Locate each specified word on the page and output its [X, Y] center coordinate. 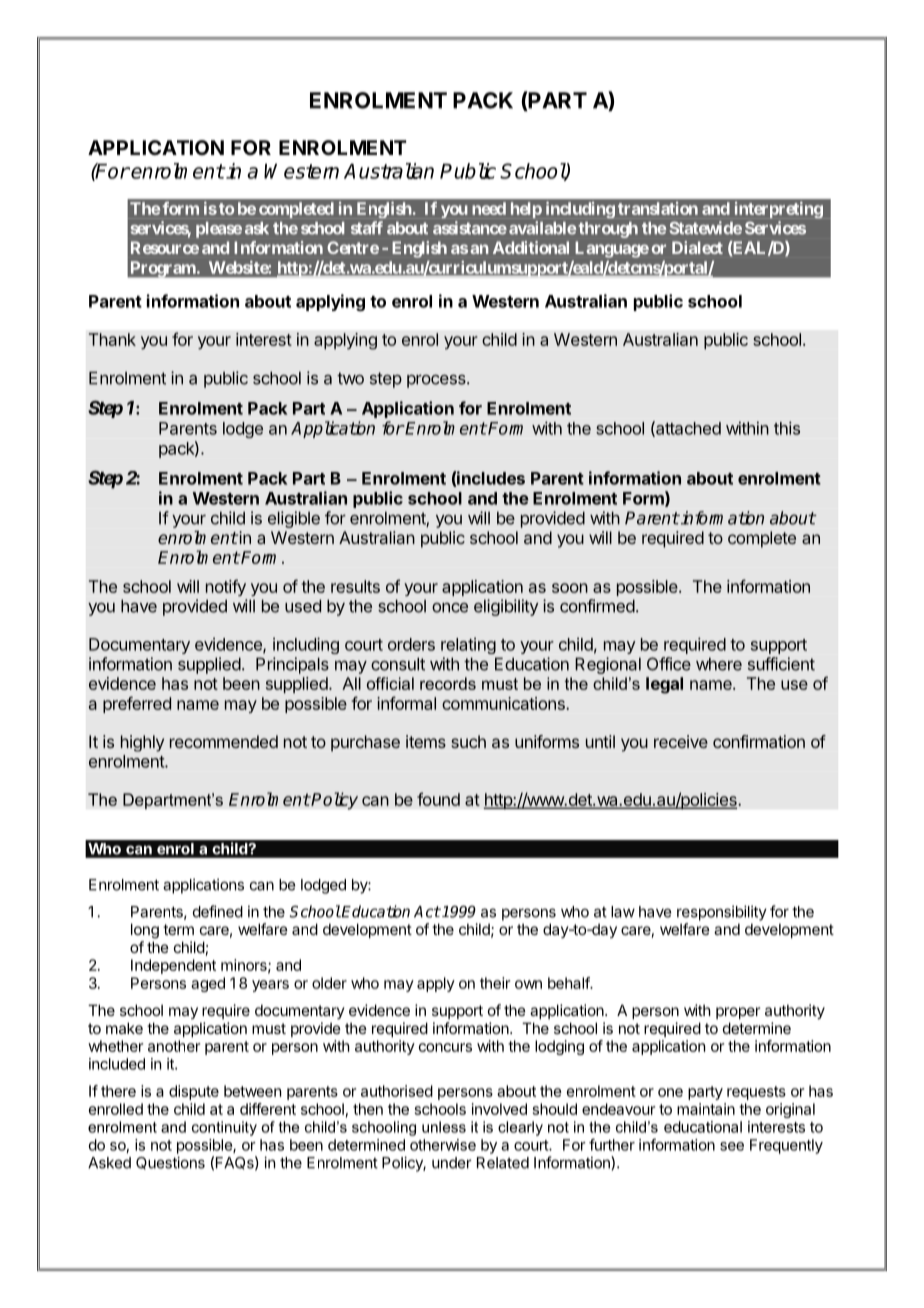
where [719, 664]
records [448, 683]
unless [444, 1127]
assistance [470, 228]
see [732, 1146]
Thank [112, 339]
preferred [137, 704]
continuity [224, 1128]
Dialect [697, 247]
